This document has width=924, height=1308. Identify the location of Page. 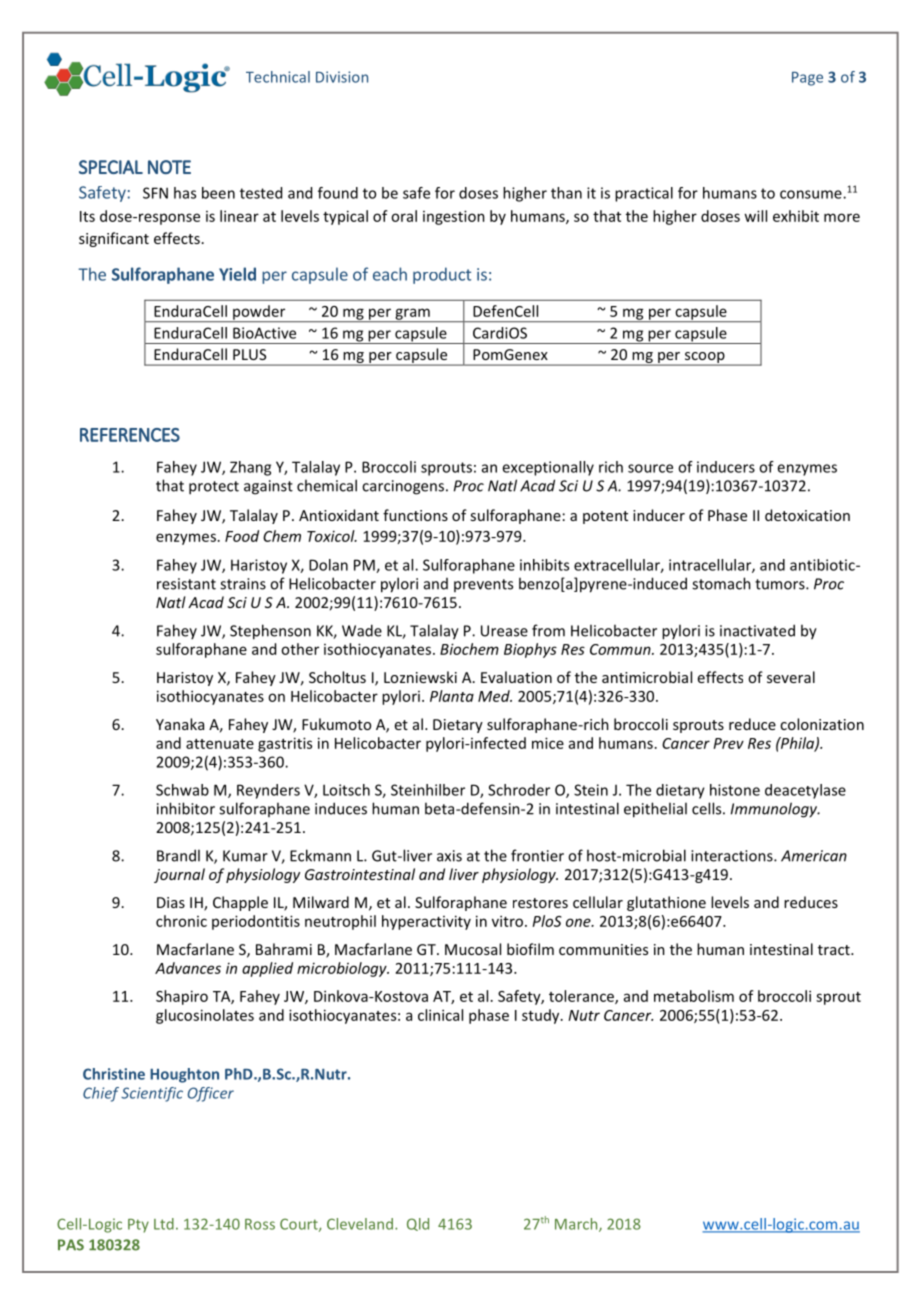
(807, 79).
